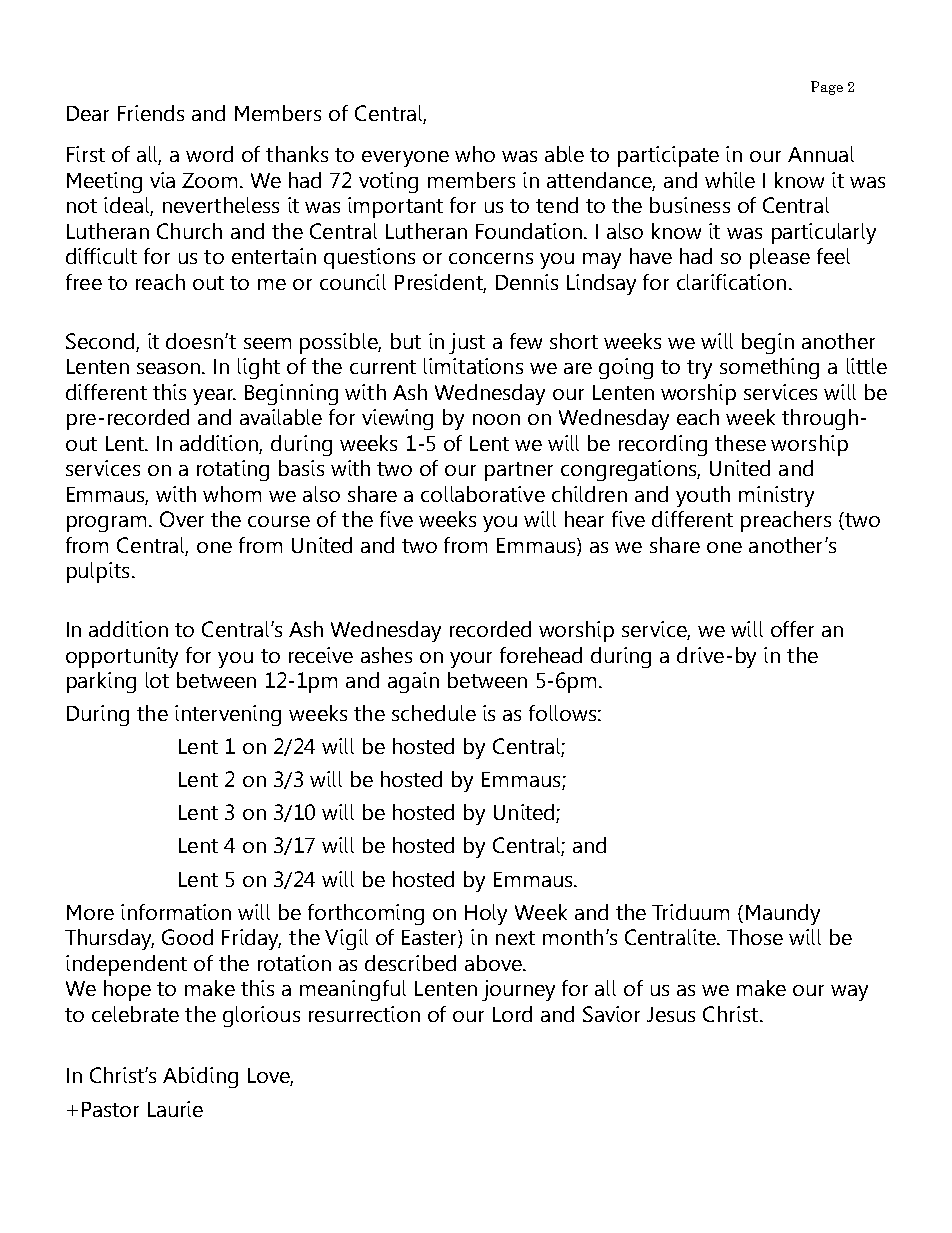 The height and width of the screenshot is (1233, 952). What do you see at coordinates (827, 88) in the screenshot?
I see `Page` at bounding box center [827, 88].
